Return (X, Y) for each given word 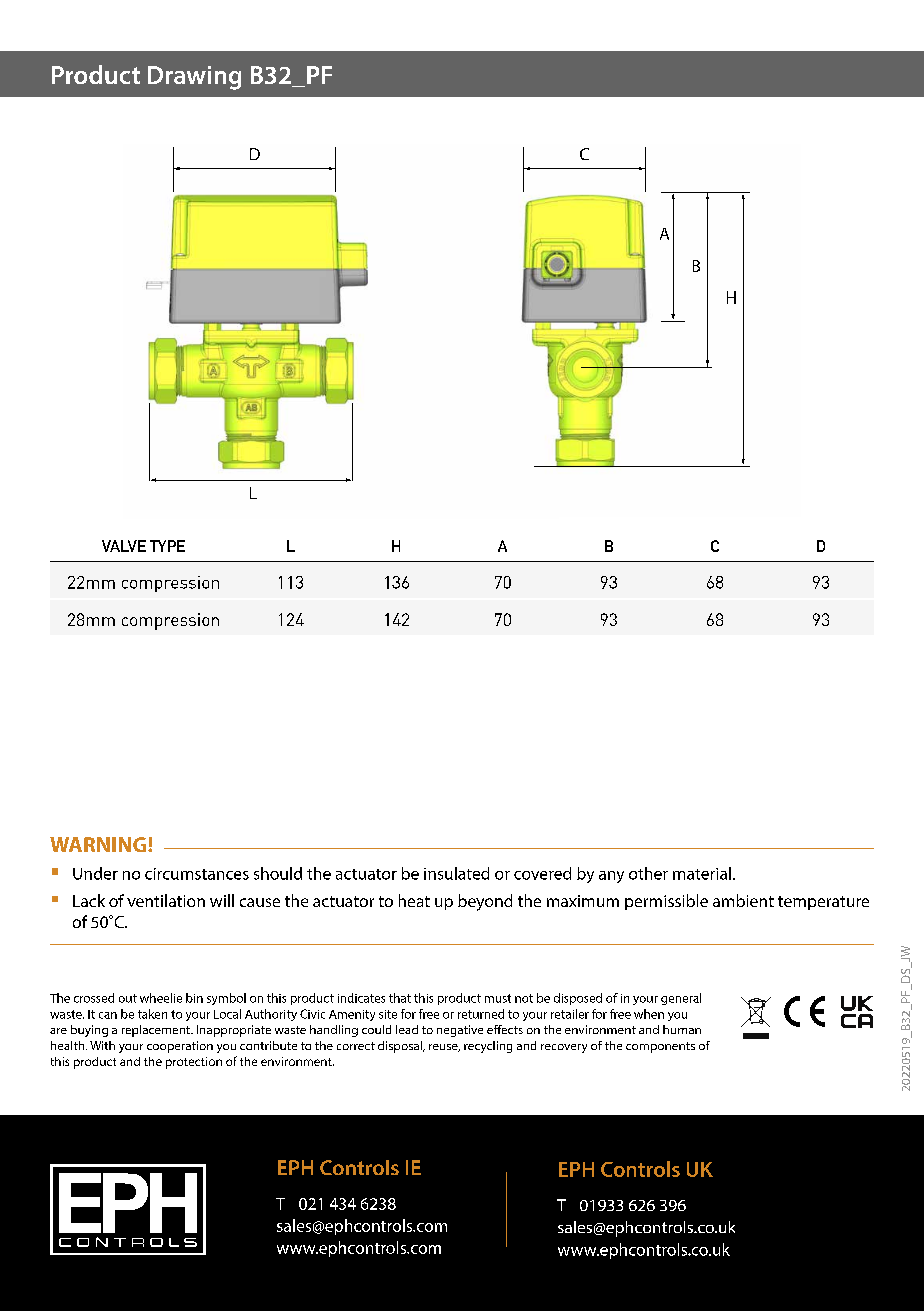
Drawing (194, 78)
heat (414, 900)
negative (460, 1031)
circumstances (197, 874)
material (702, 873)
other (648, 873)
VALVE (124, 546)
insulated (456, 873)
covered (542, 873)
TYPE (167, 546)
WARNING (99, 844)
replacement (157, 1031)
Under (95, 873)
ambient (743, 900)
